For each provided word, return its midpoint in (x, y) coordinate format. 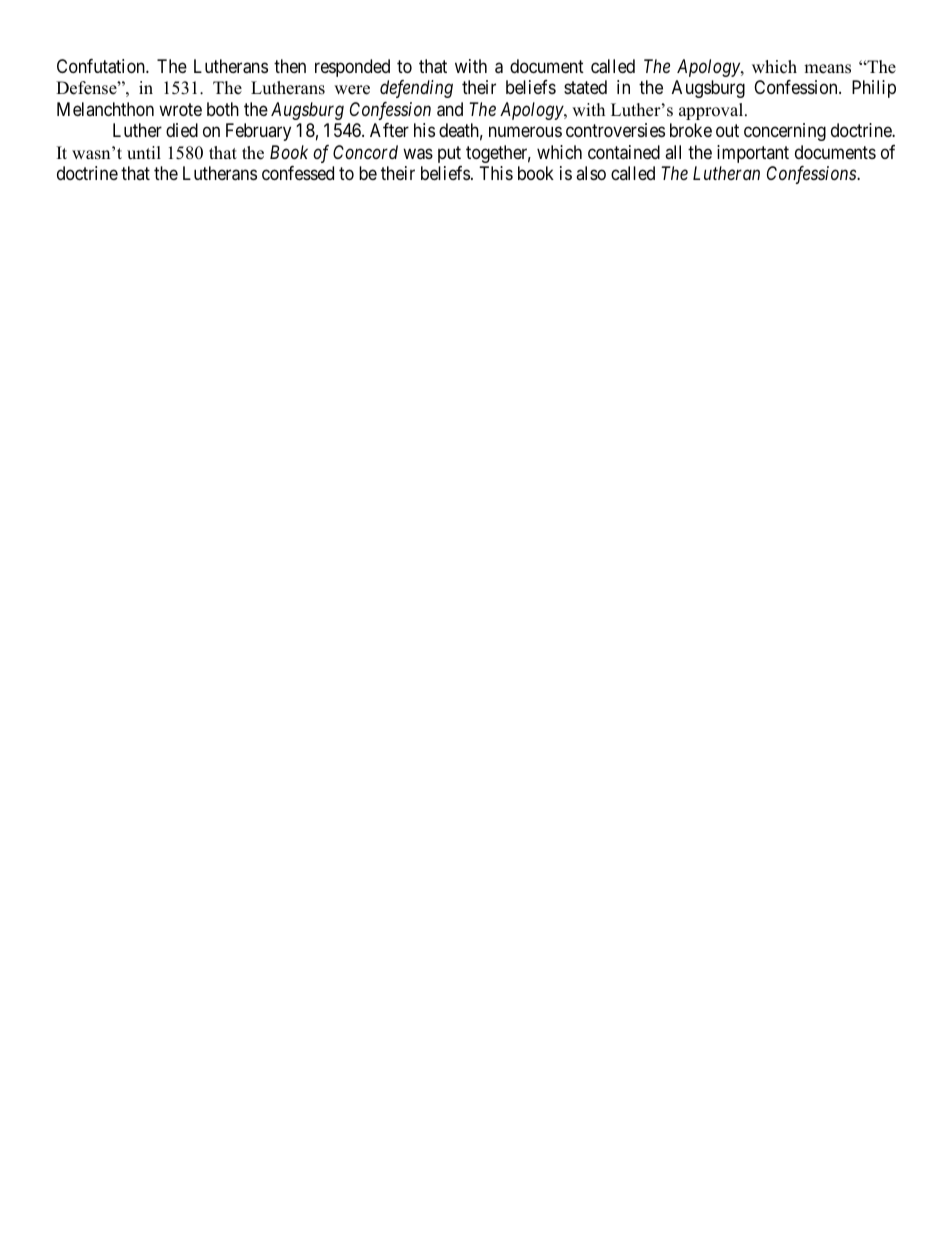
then (290, 66)
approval (712, 111)
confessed (298, 173)
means (827, 69)
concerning (785, 132)
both (223, 109)
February (258, 132)
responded (352, 68)
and (450, 109)
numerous (525, 132)
